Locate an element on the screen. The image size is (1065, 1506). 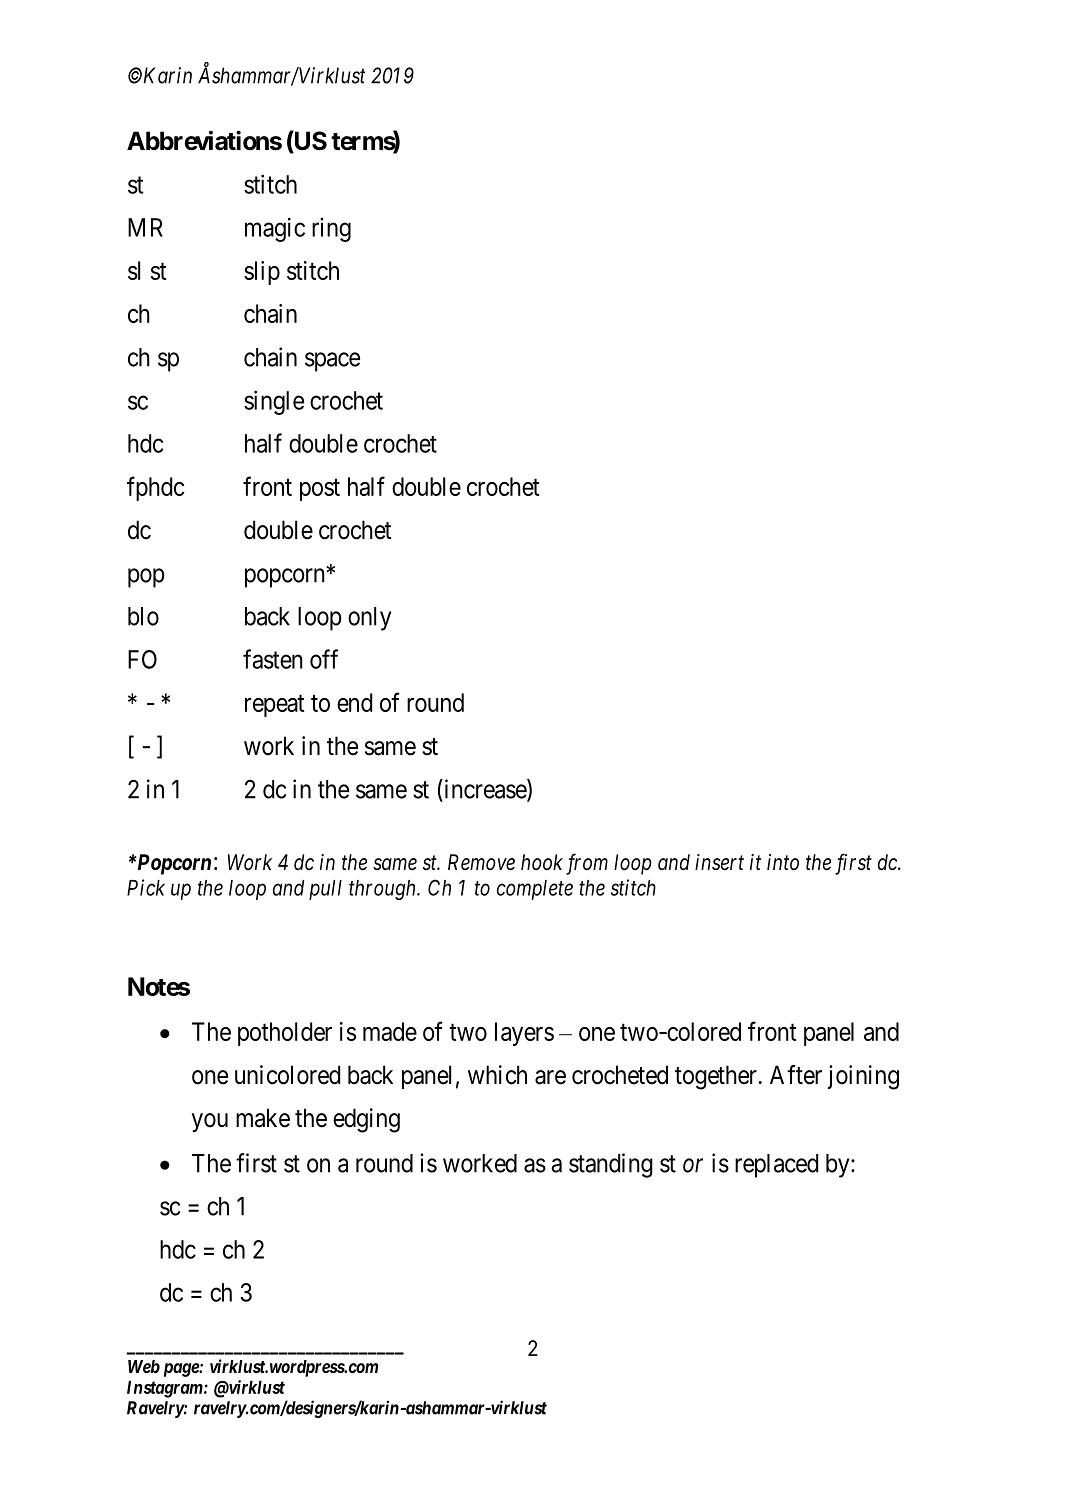
ring is located at coordinates (331, 230).
